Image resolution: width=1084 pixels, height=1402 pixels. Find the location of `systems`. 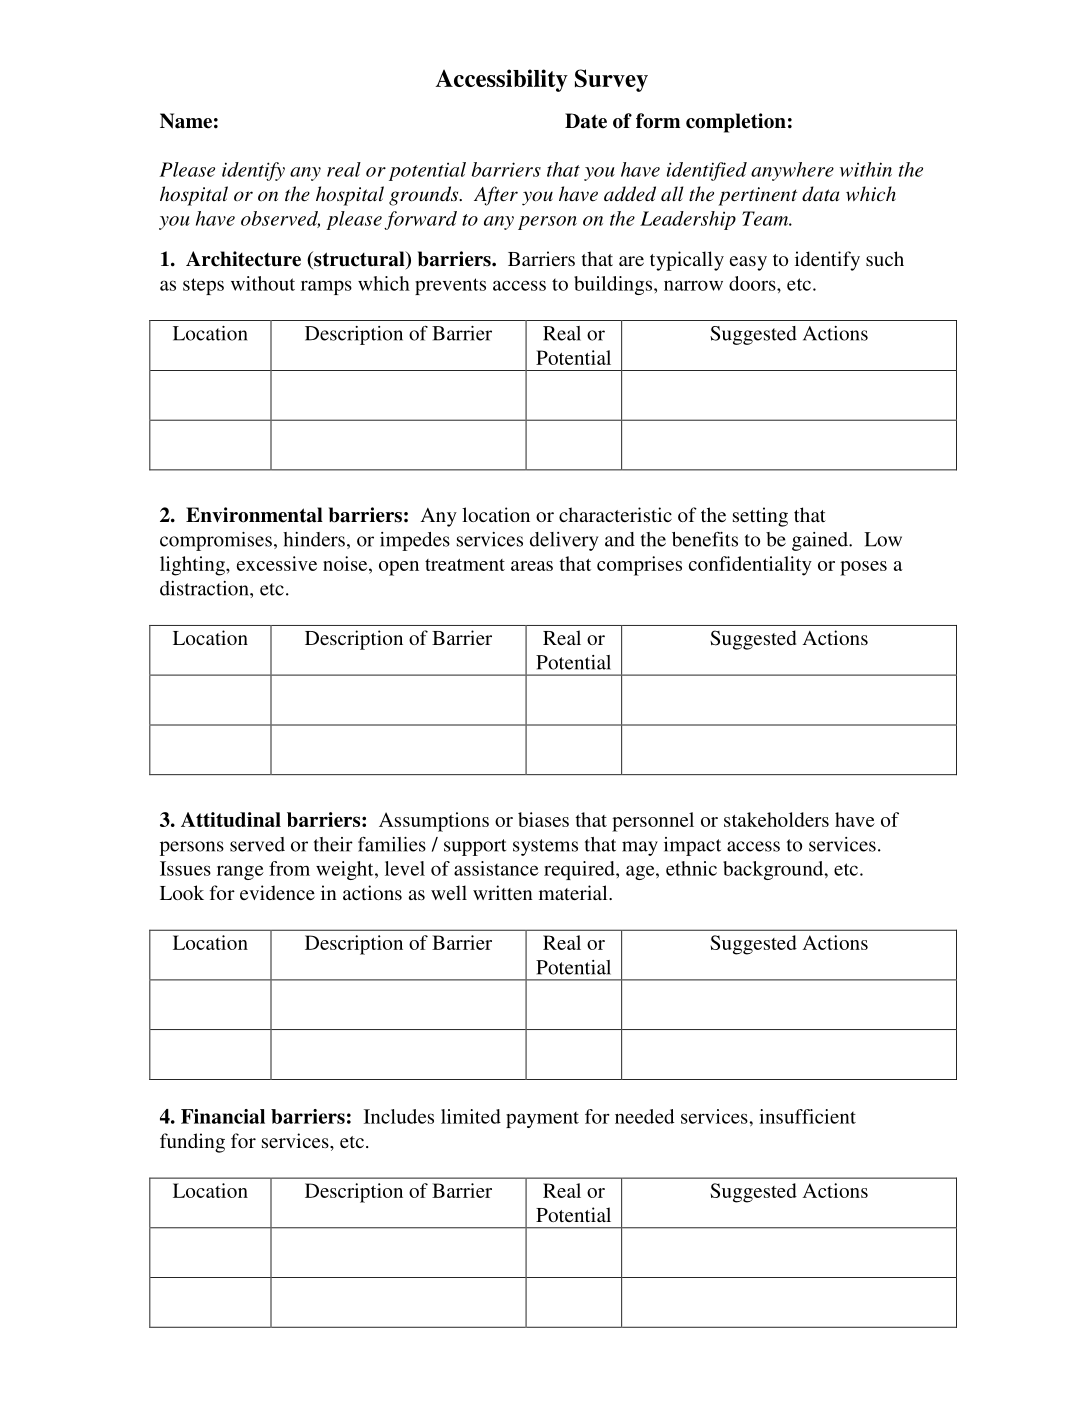

systems is located at coordinates (545, 847).
